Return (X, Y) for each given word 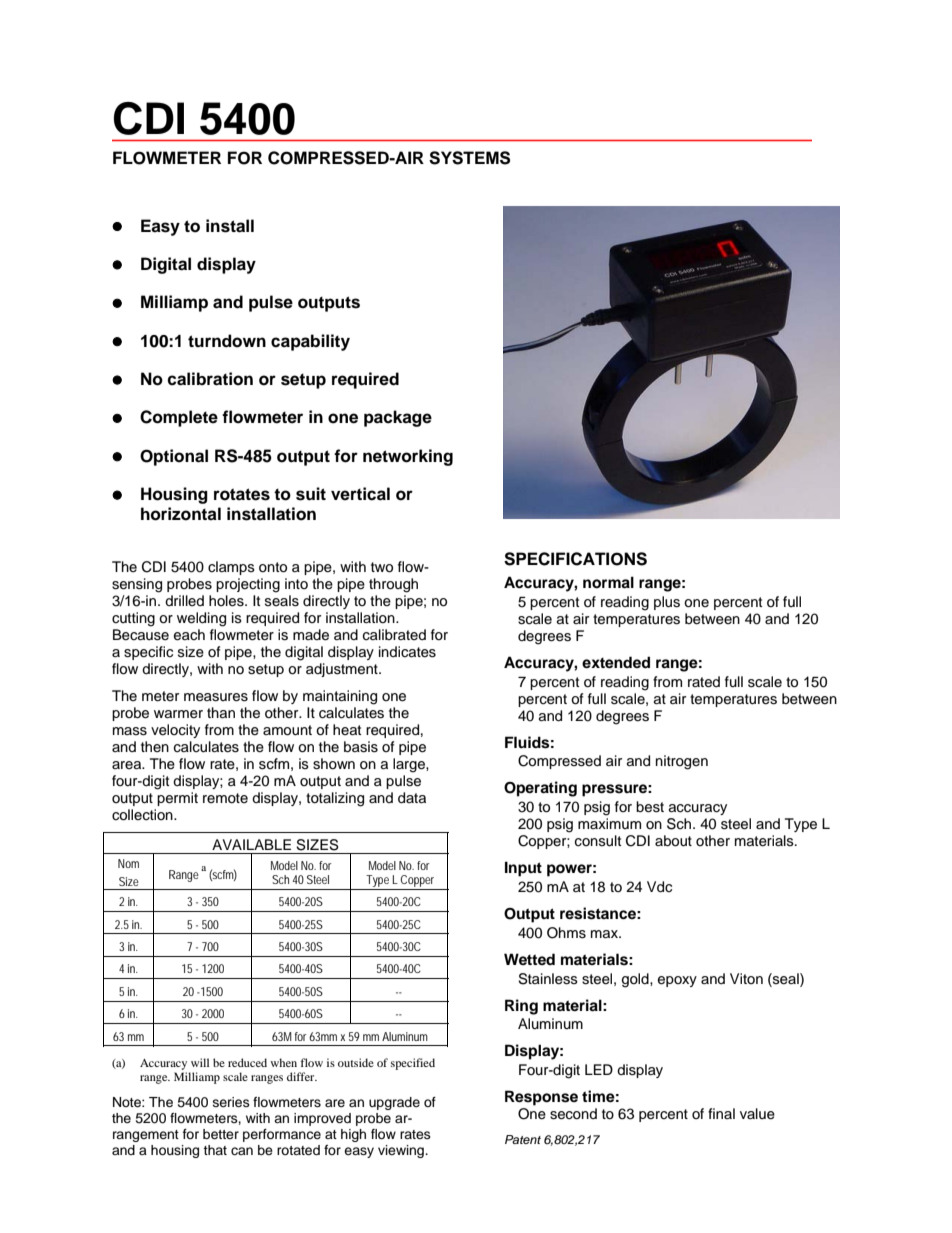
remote (225, 798)
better (221, 1134)
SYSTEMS (469, 158)
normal (608, 582)
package (398, 418)
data (412, 798)
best (650, 807)
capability (310, 342)
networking (408, 457)
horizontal (181, 514)
